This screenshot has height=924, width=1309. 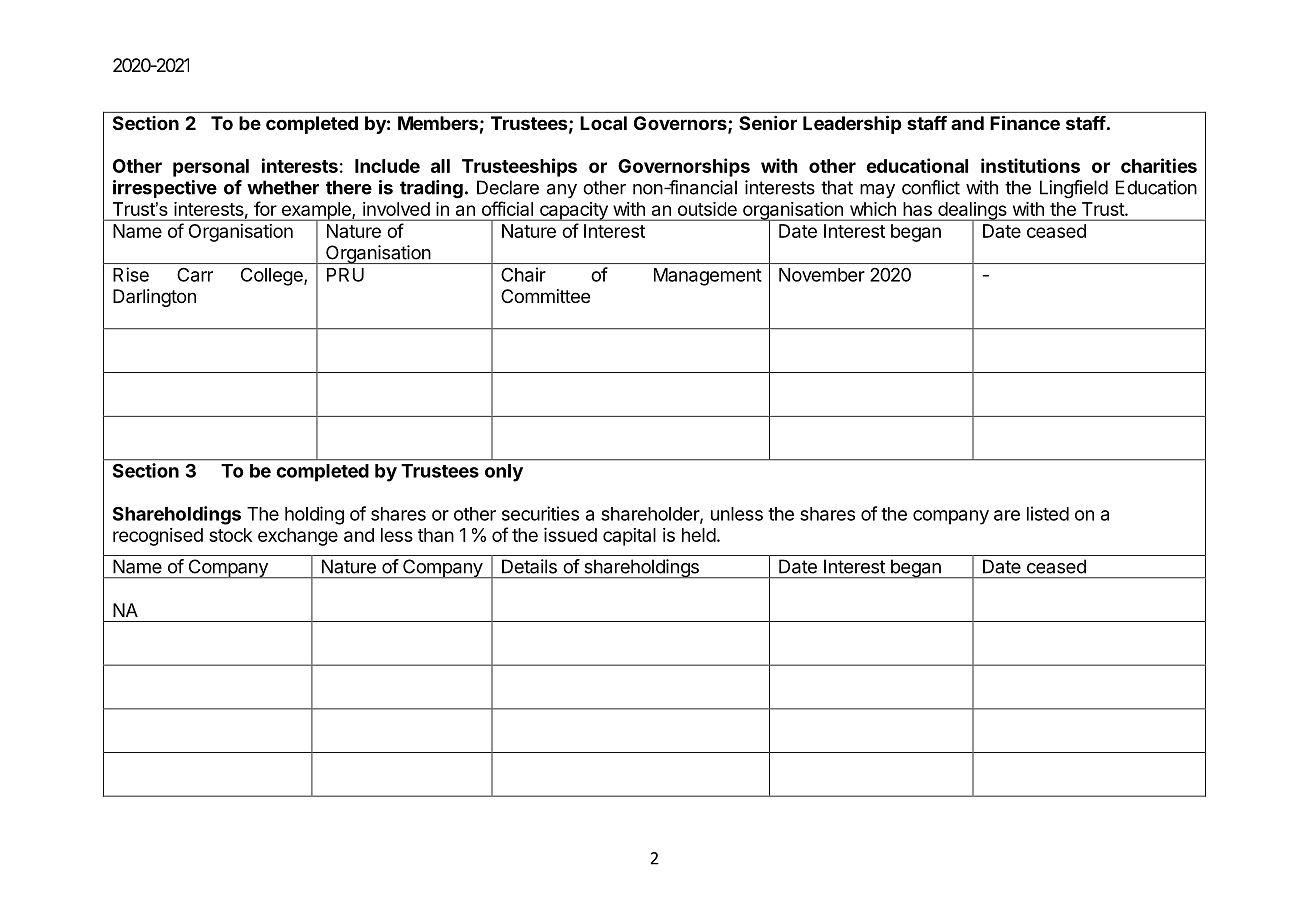 I want to click on College, so click(x=273, y=277).
